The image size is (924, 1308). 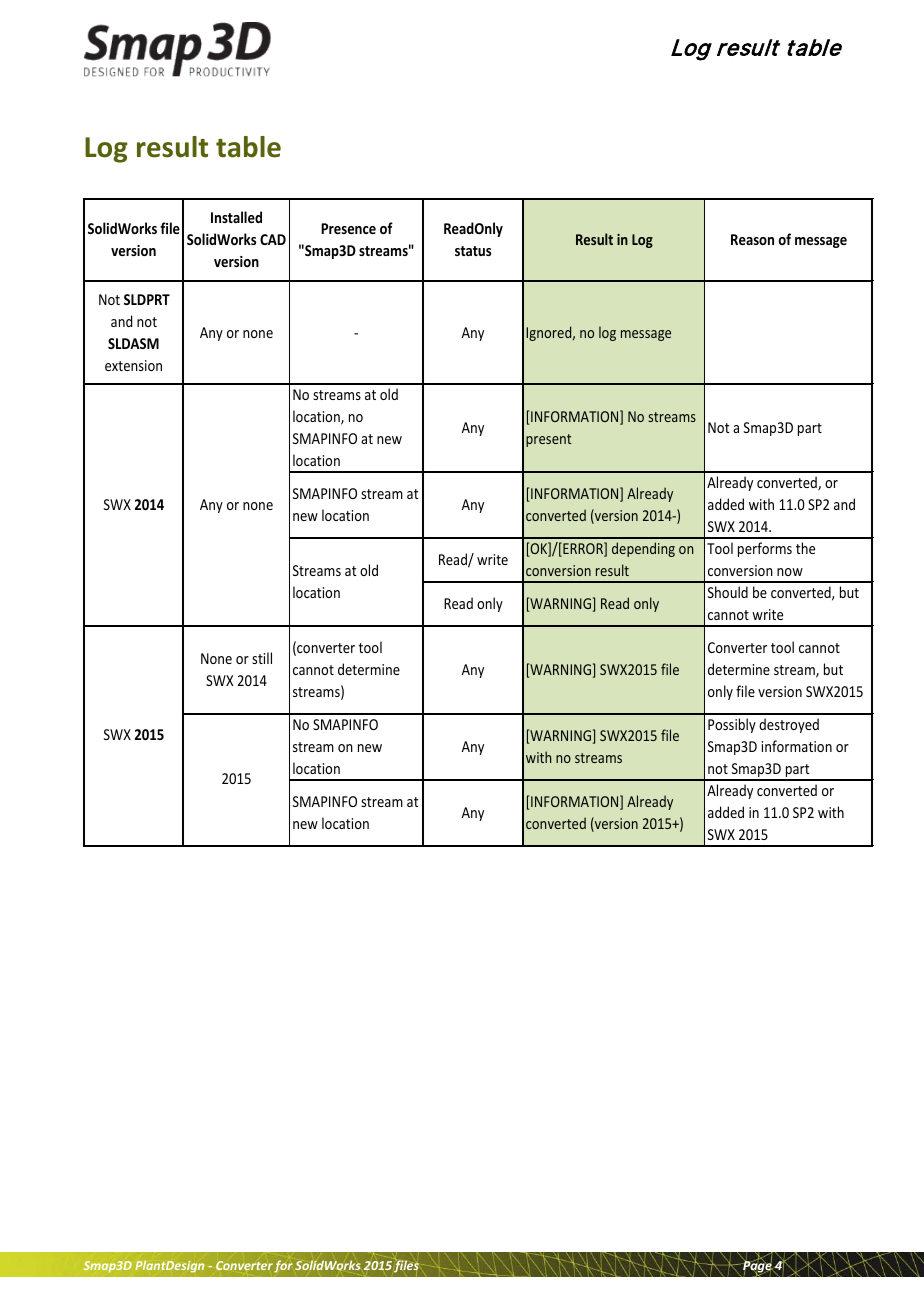 What do you see at coordinates (643, 549) in the screenshot?
I see `depending` at bounding box center [643, 549].
